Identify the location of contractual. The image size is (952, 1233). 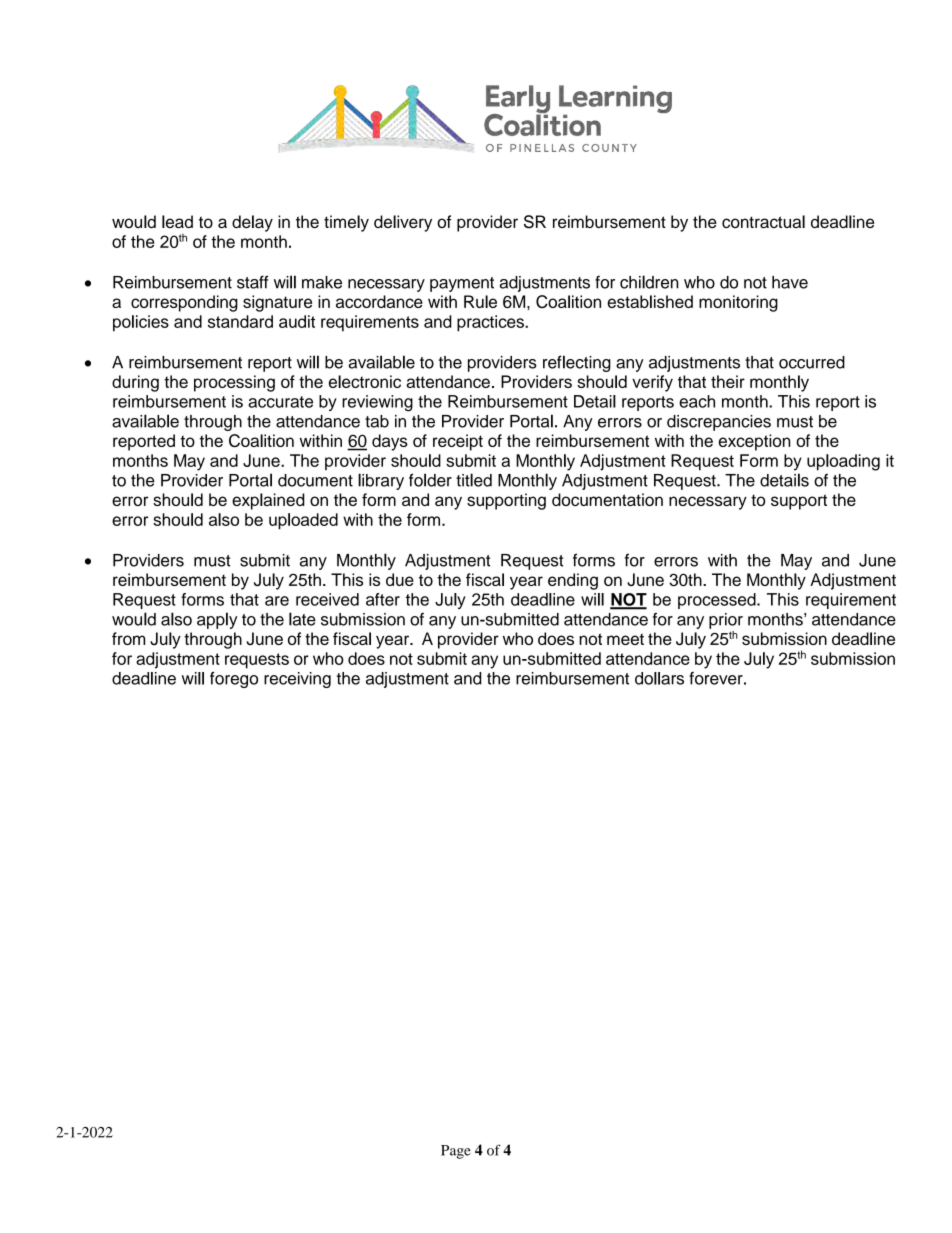
(763, 221).
